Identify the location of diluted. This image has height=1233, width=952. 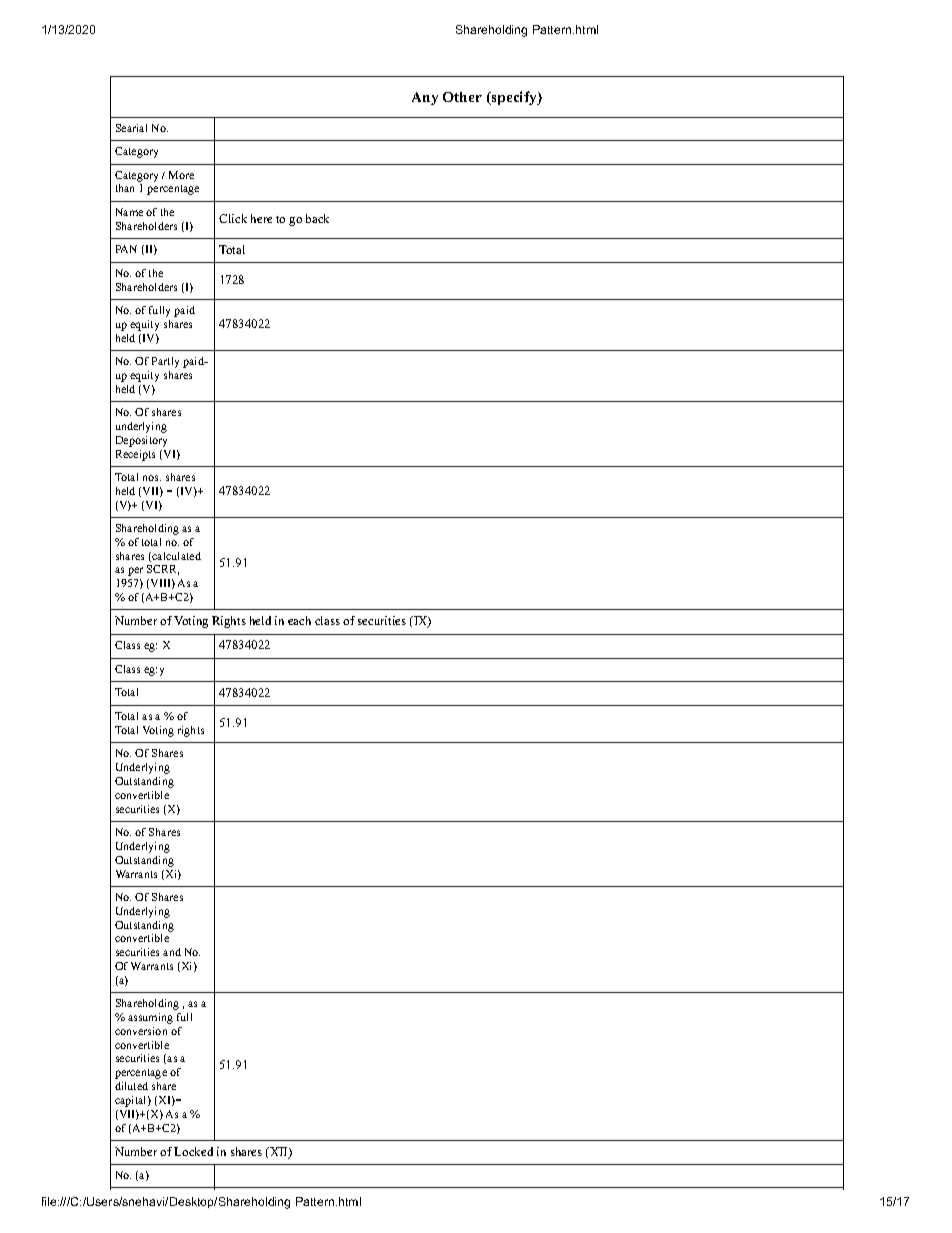
(131, 1086).
